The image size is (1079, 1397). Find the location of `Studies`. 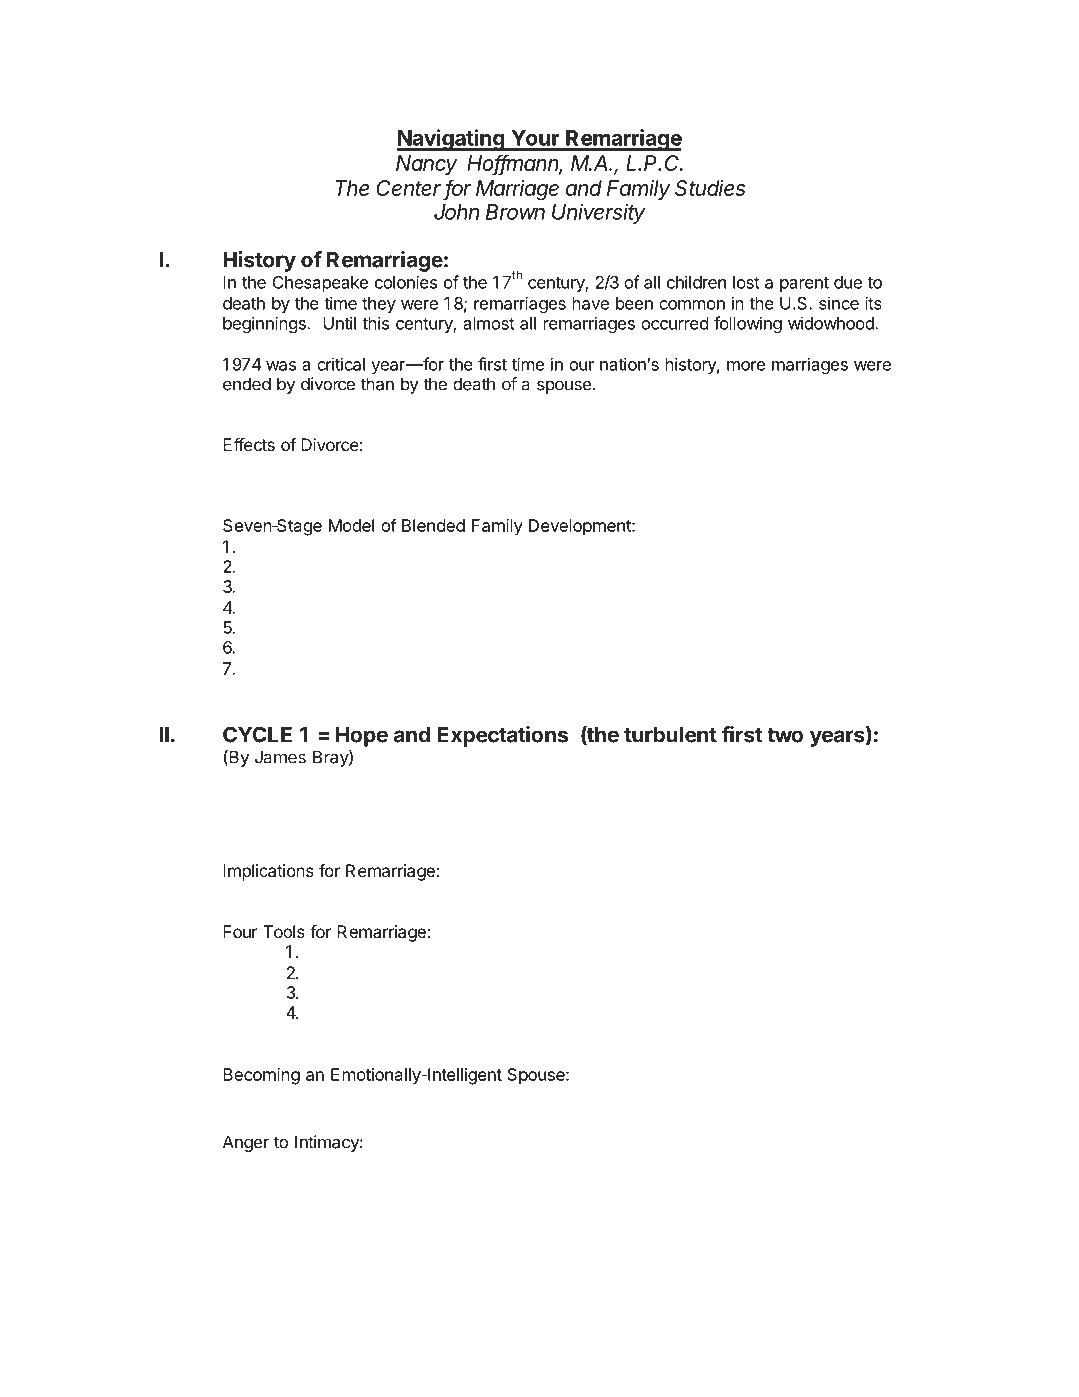

Studies is located at coordinates (710, 188).
